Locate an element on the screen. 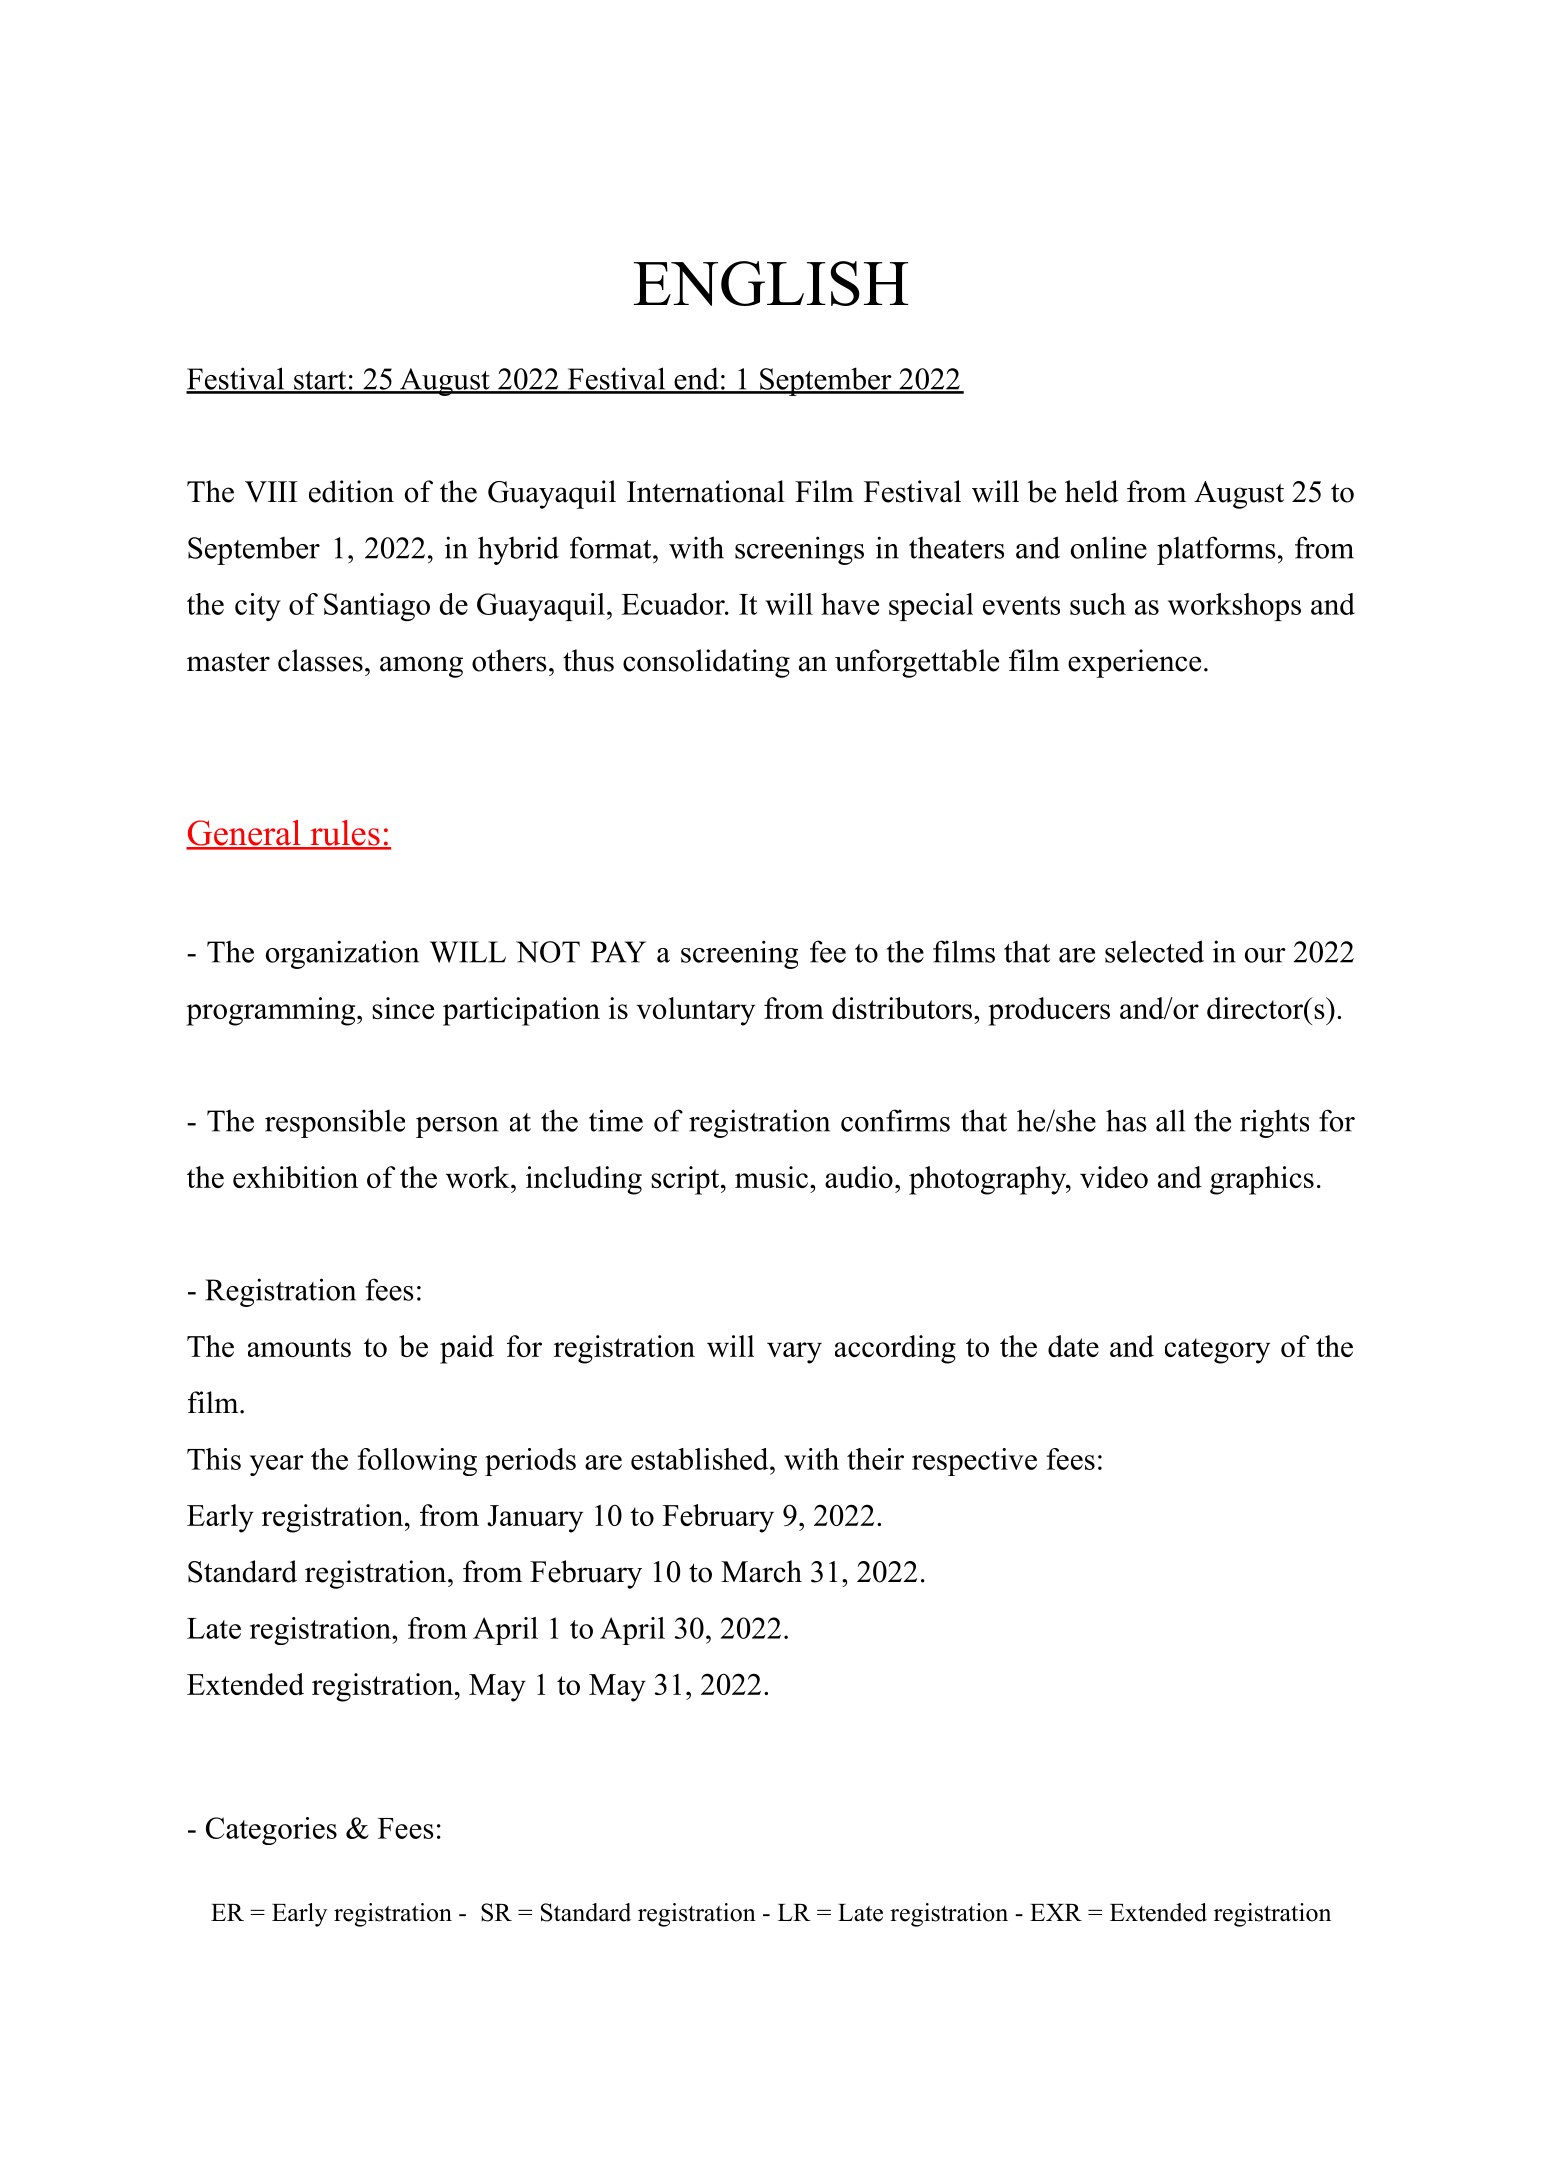 The width and height of the screenshot is (1544, 2181). amounts is located at coordinates (299, 1347).
